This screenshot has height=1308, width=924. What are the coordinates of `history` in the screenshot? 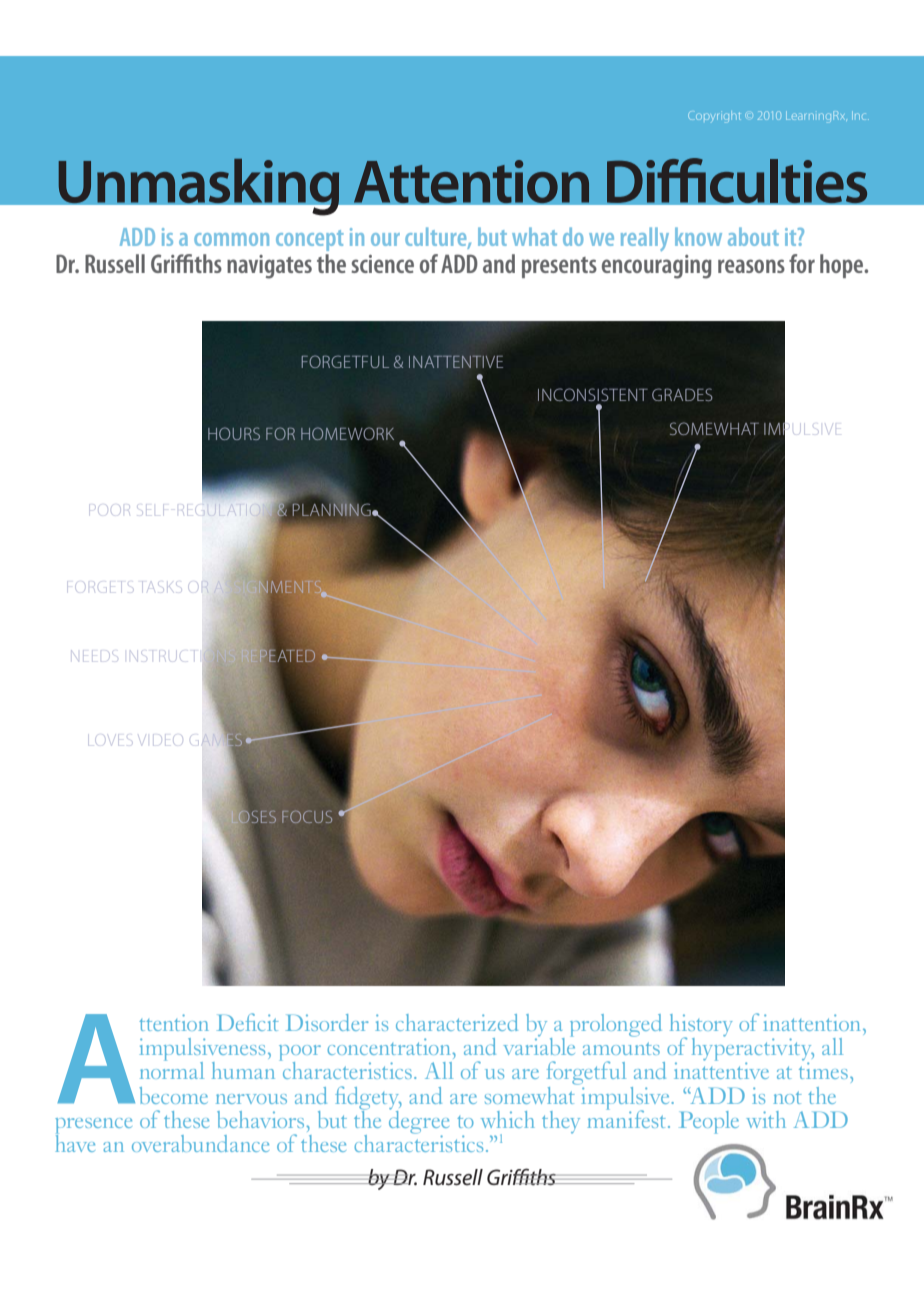 It's located at (701, 1026).
